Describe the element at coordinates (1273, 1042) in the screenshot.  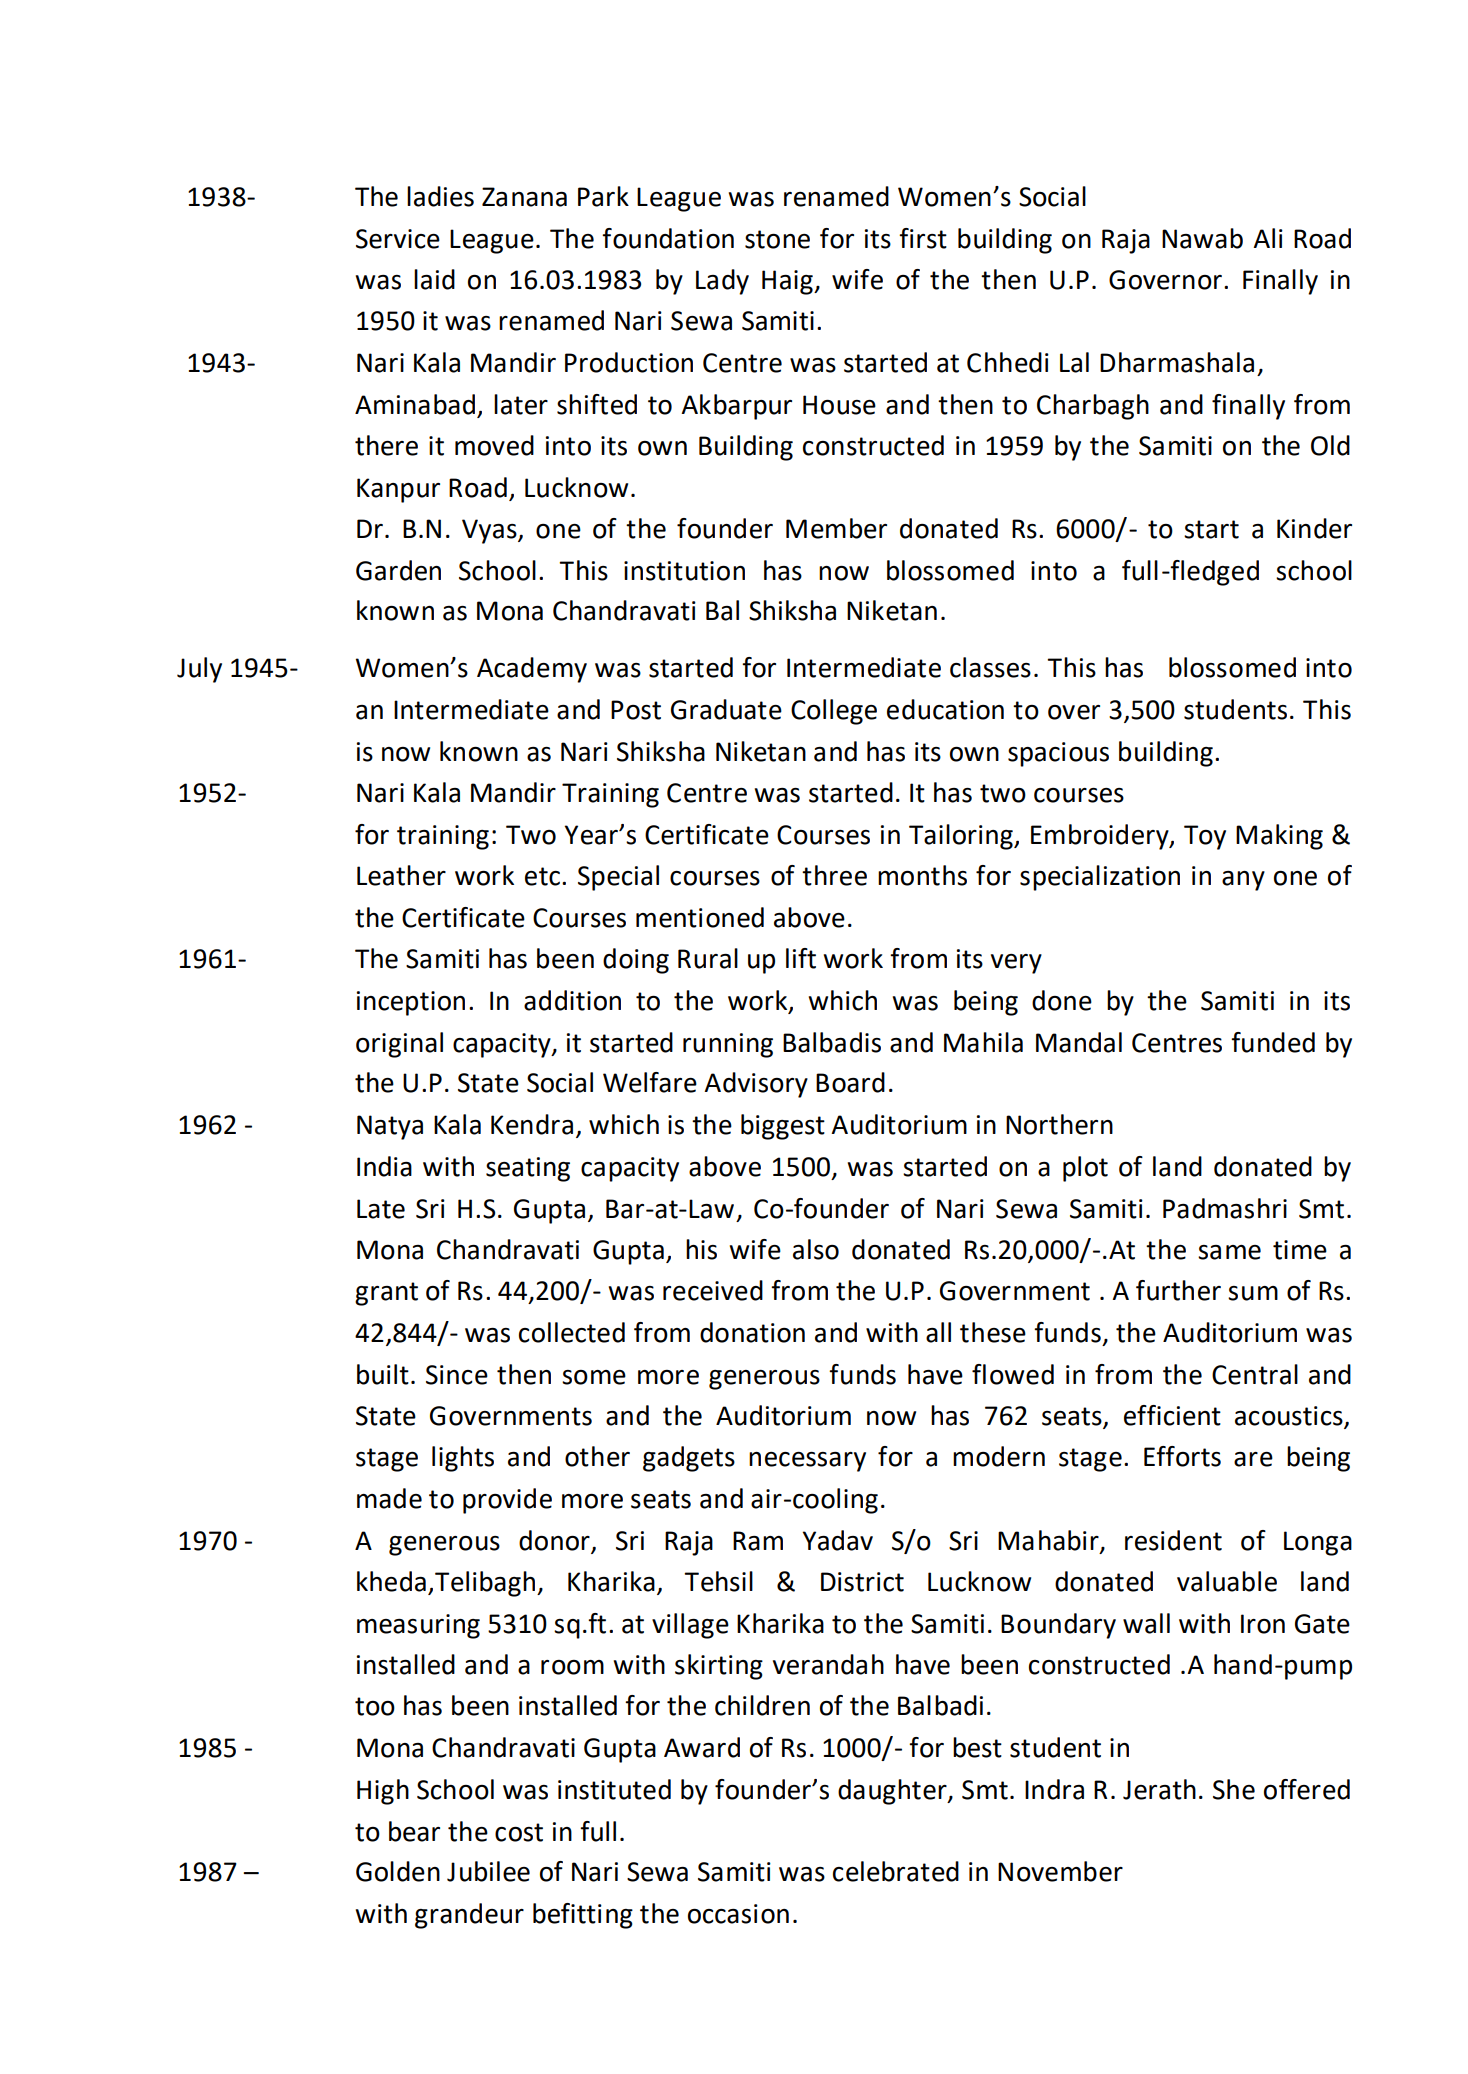
I see `funded` at that location.
